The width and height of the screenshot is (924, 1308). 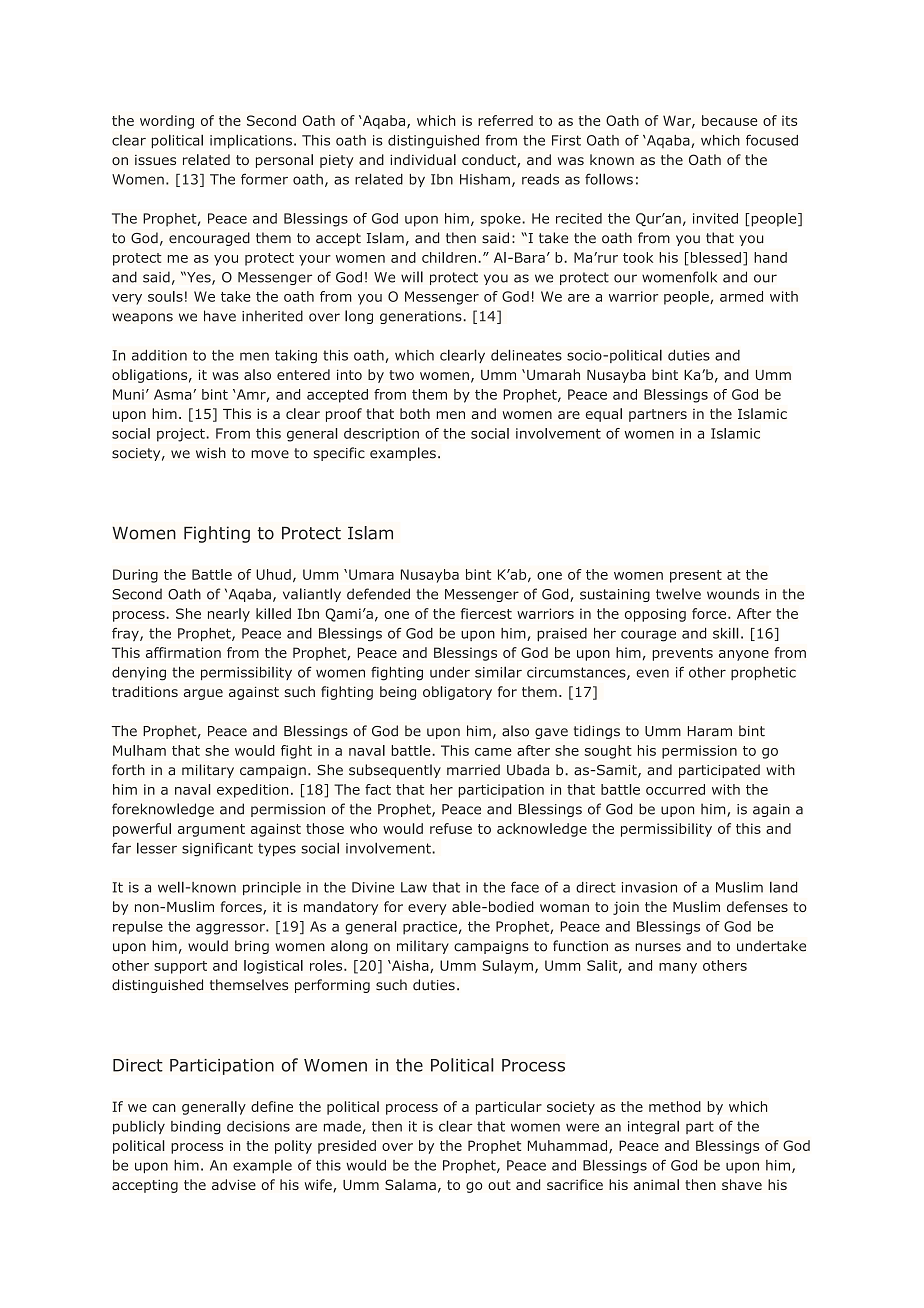 I want to click on binding, so click(x=196, y=1128).
